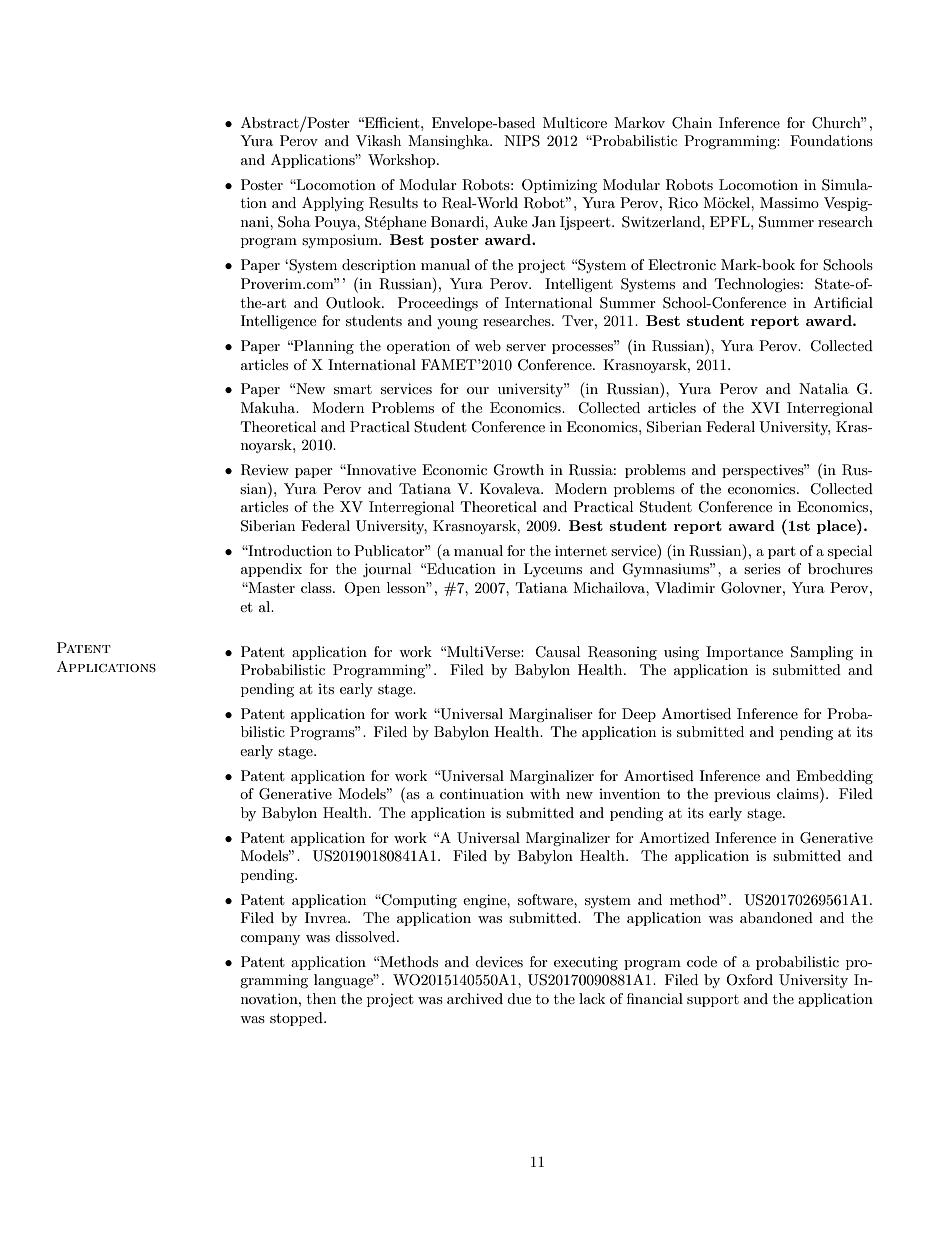 The height and width of the screenshot is (1233, 952). What do you see at coordinates (378, 140) in the screenshot?
I see `Vikash` at bounding box center [378, 140].
